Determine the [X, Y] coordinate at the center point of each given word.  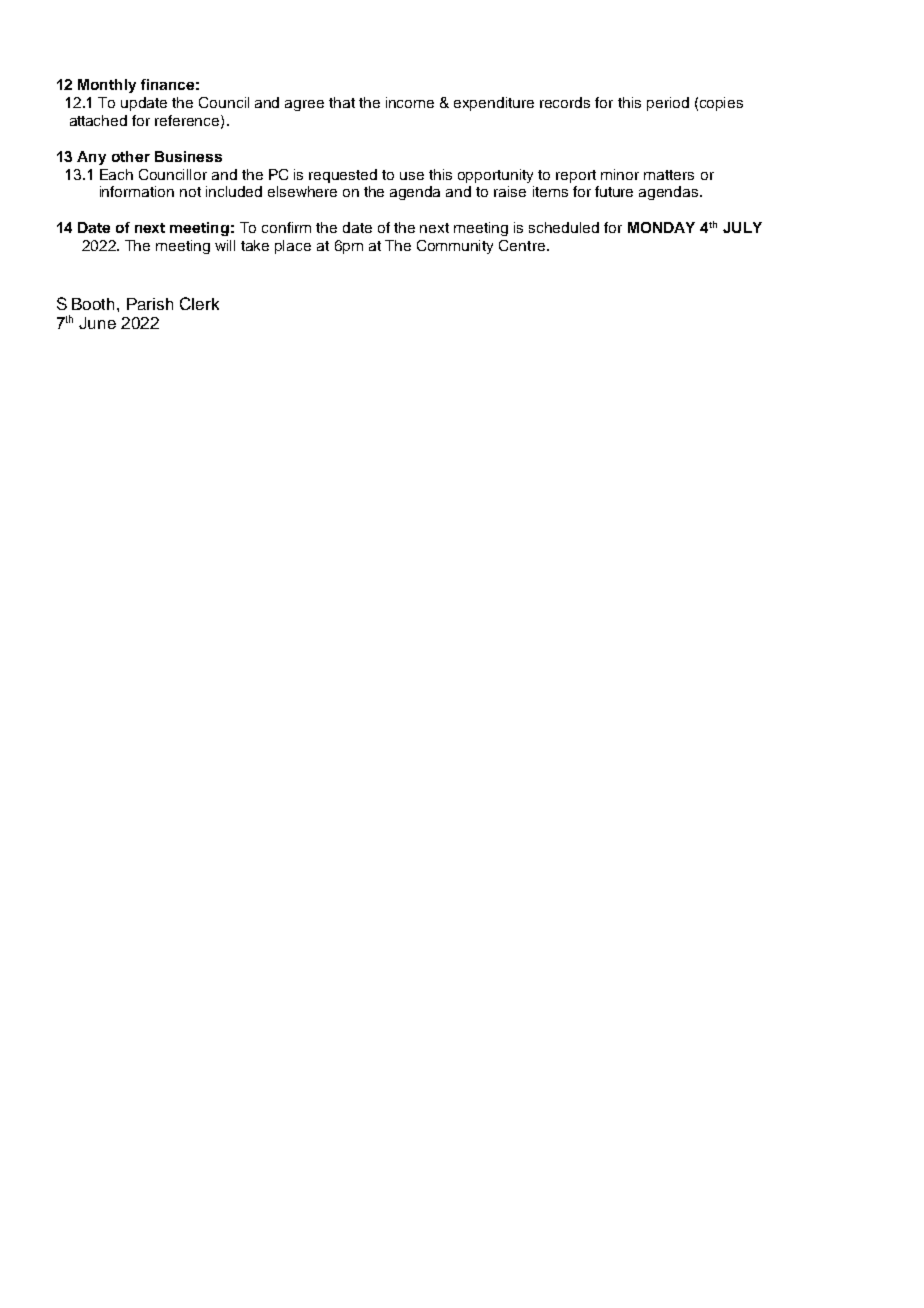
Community [455, 247]
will [225, 245]
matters [669, 175]
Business [188, 156]
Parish [150, 304]
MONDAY [661, 227]
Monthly [107, 86]
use [412, 176]
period [668, 104]
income [410, 102]
